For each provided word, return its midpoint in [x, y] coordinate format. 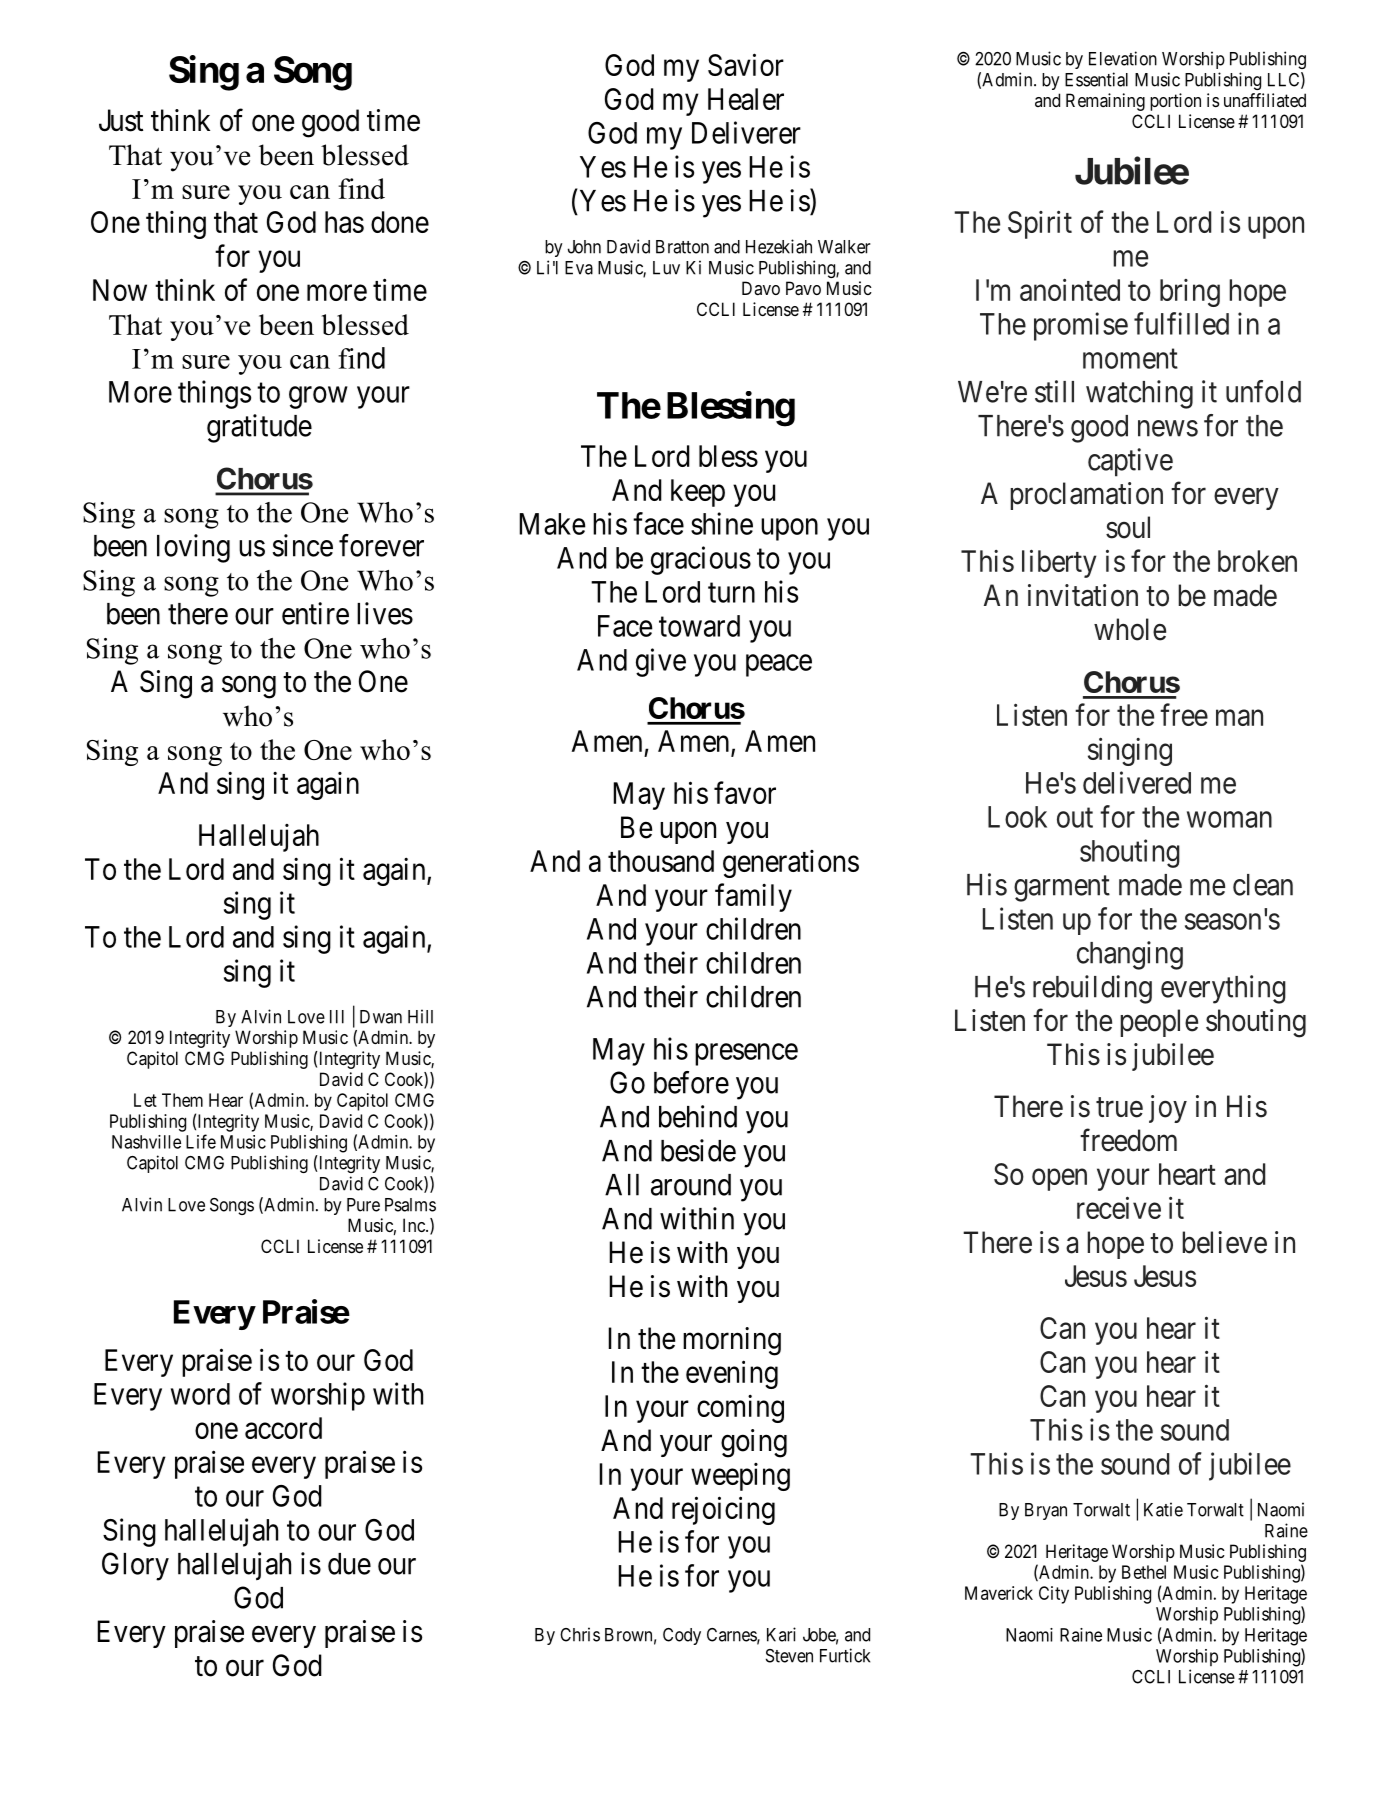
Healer [746, 99]
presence [746, 1055]
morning [732, 1341]
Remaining [1105, 102]
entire [315, 613]
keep [698, 493]
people [1159, 1023]
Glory [135, 1566]
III [337, 1017]
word [200, 1394]
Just [121, 120]
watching [1139, 394]
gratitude [259, 428]
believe [1224, 1242]
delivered [1137, 782]
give [661, 662]
